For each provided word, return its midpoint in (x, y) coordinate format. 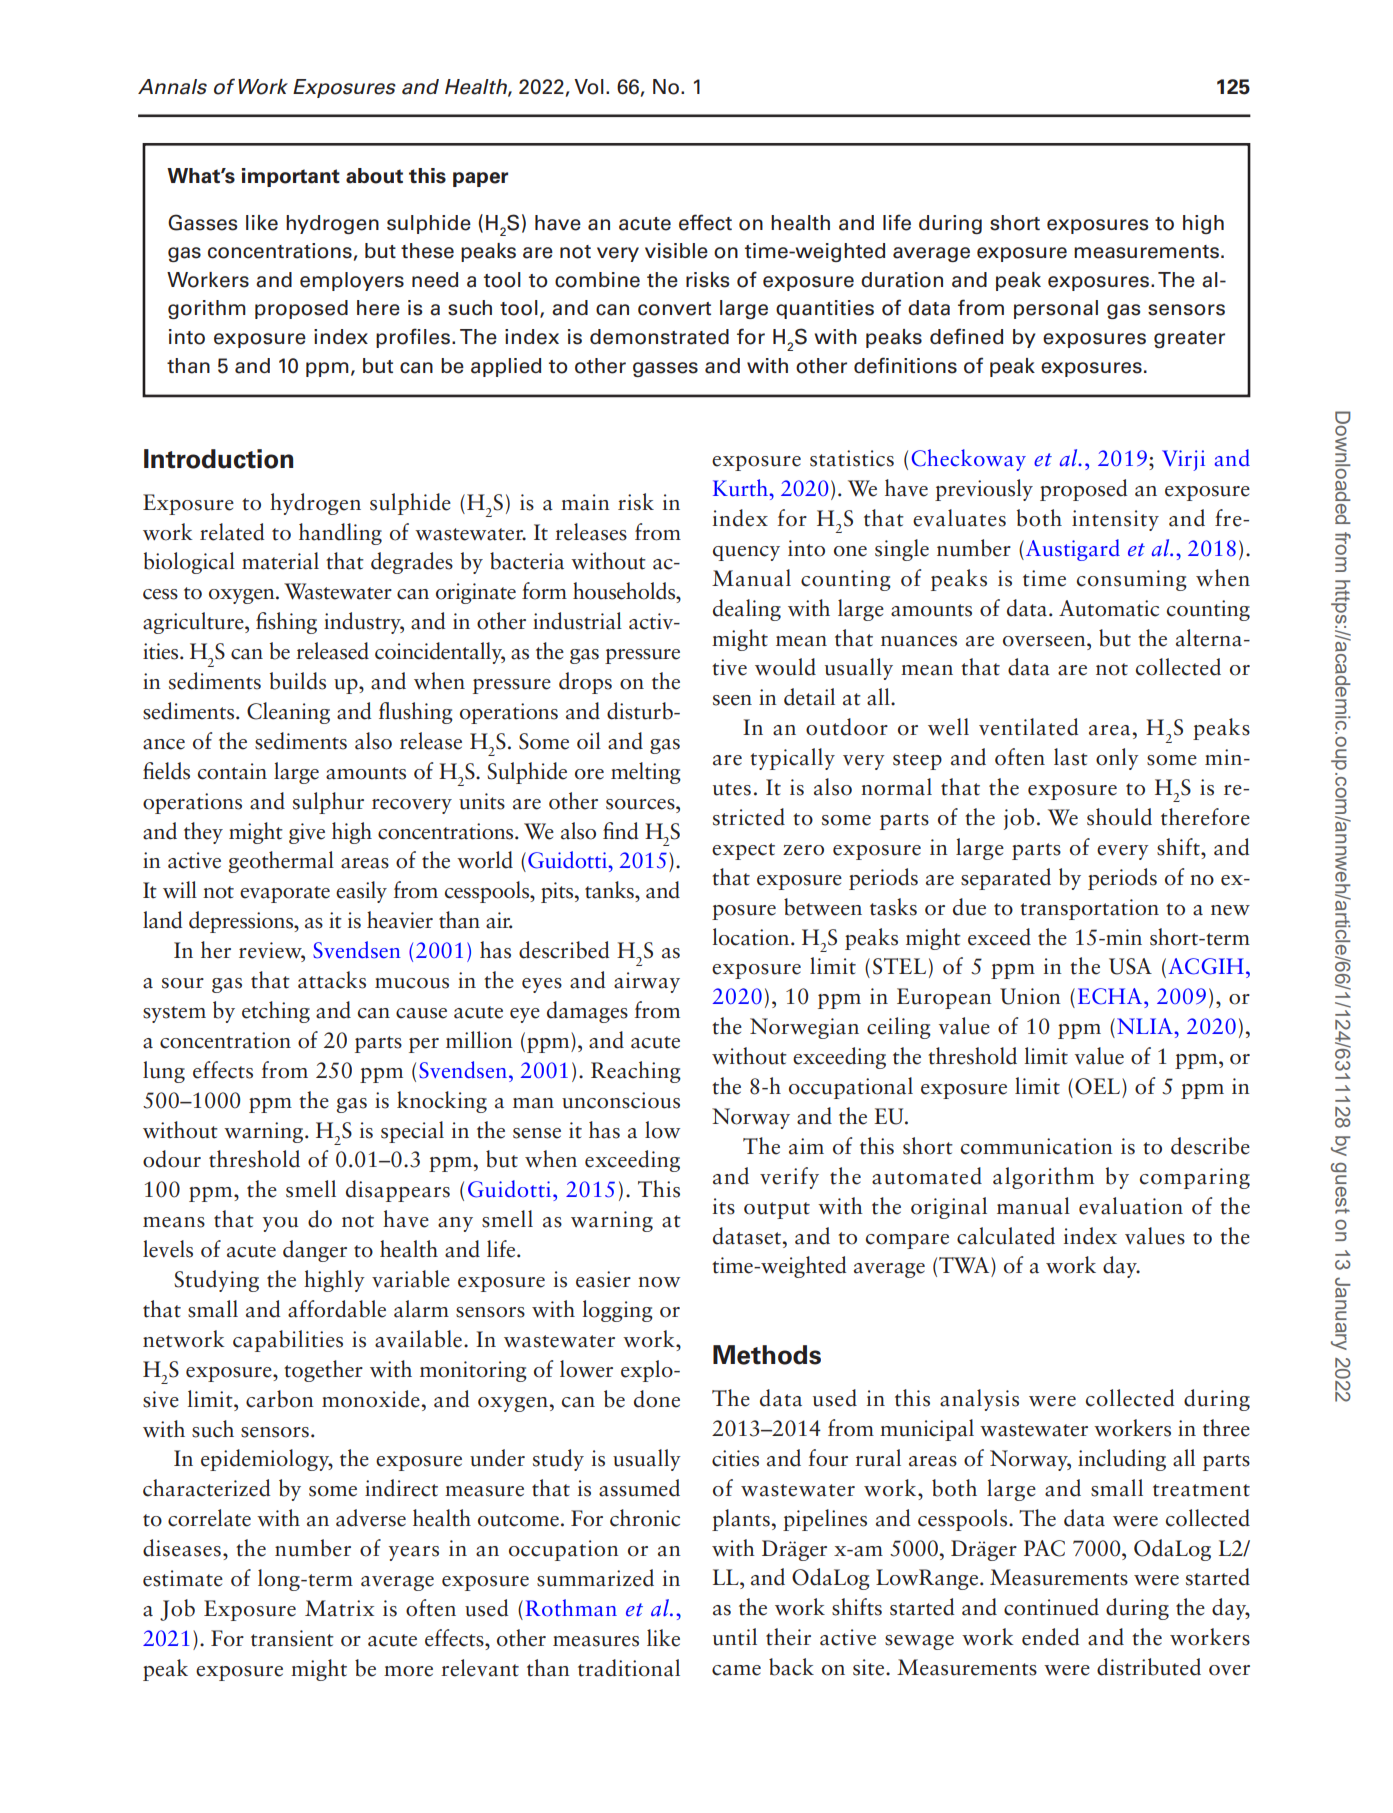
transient (292, 1638)
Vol (589, 87)
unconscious (621, 1100)
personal (1056, 309)
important (291, 177)
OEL (1097, 1086)
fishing (286, 623)
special (412, 1132)
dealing (747, 610)
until (735, 1637)
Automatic (1109, 608)
